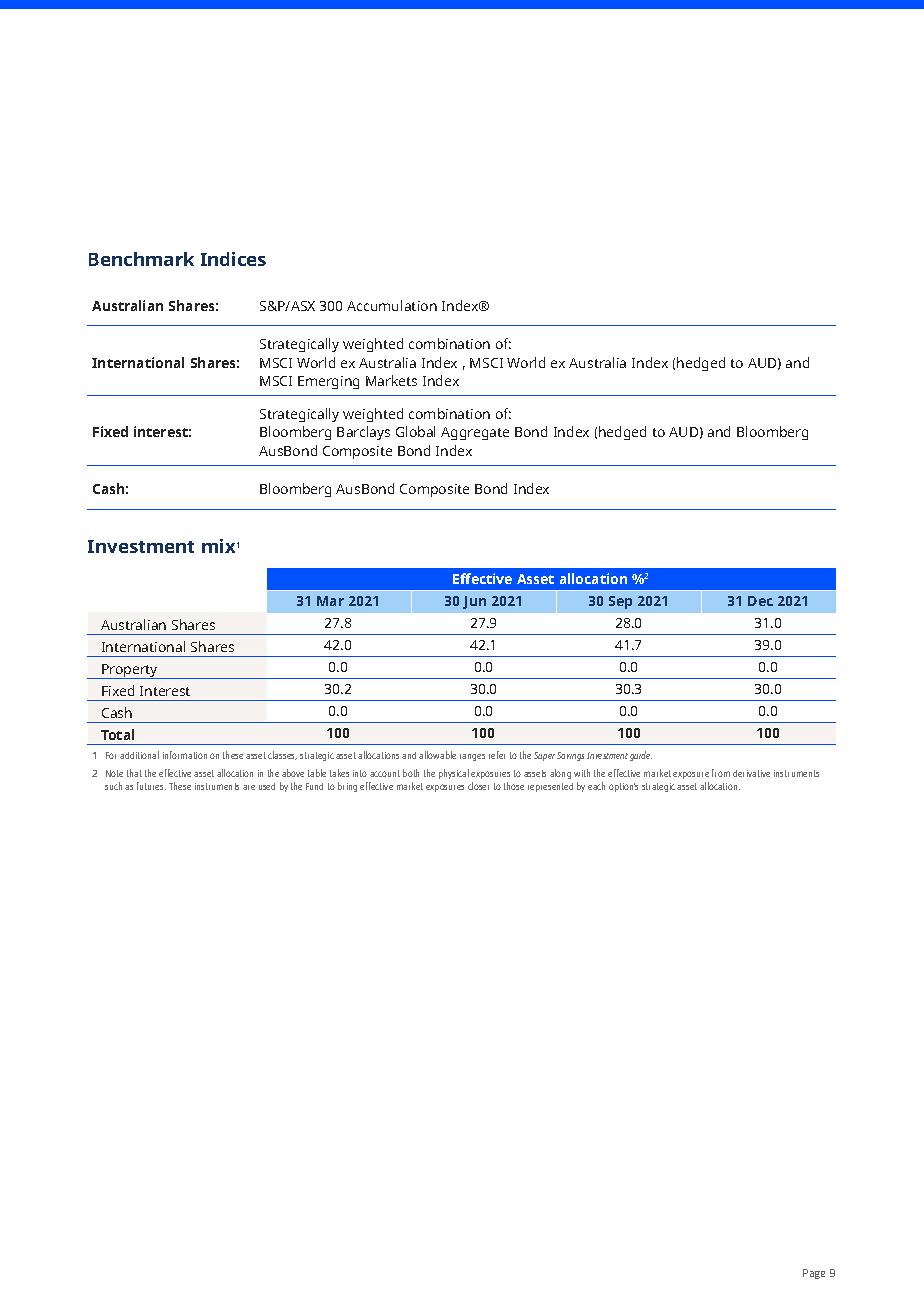  What do you see at coordinates (814, 1274) in the screenshot?
I see `Page` at bounding box center [814, 1274].
